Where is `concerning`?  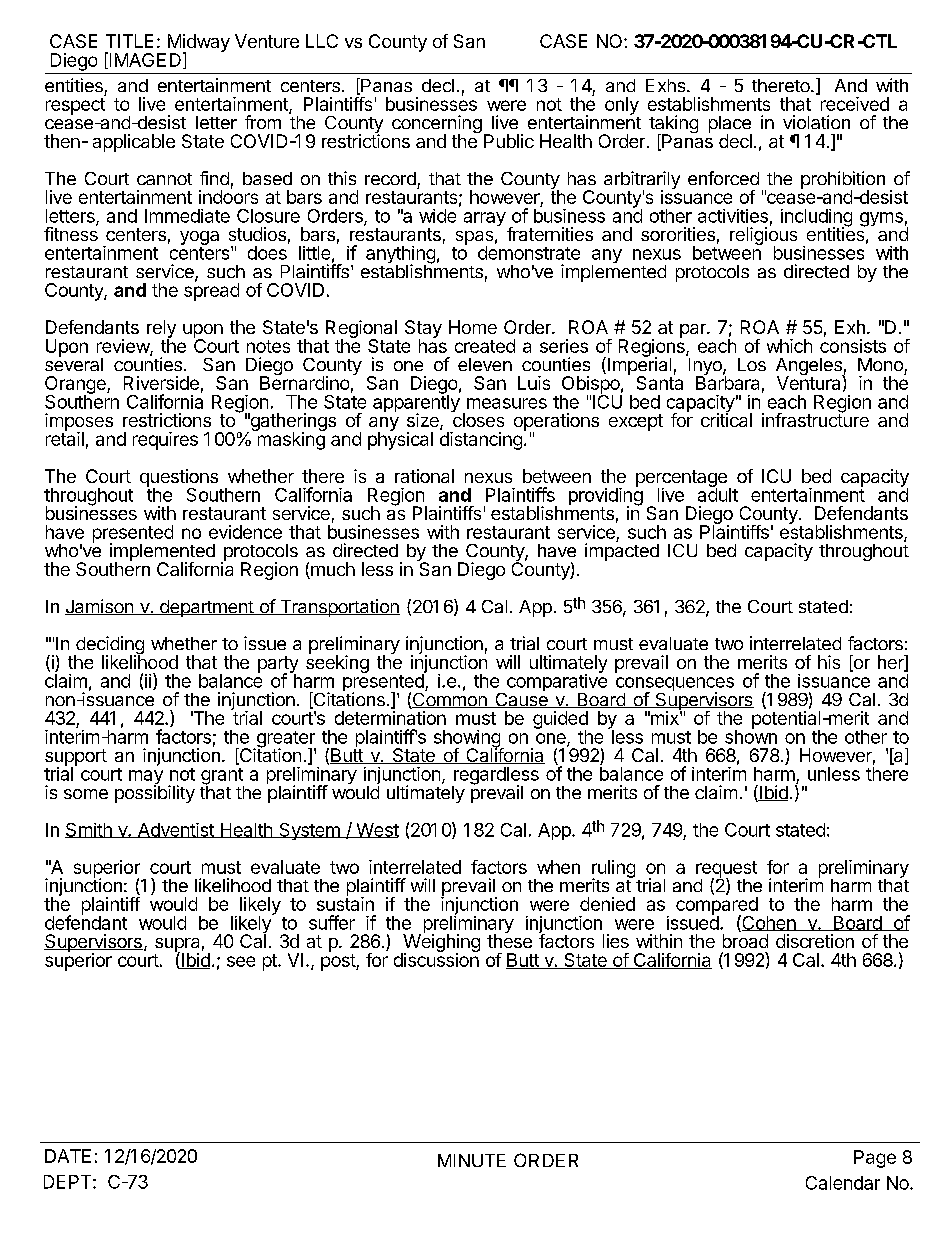 concerning is located at coordinates (437, 125).
